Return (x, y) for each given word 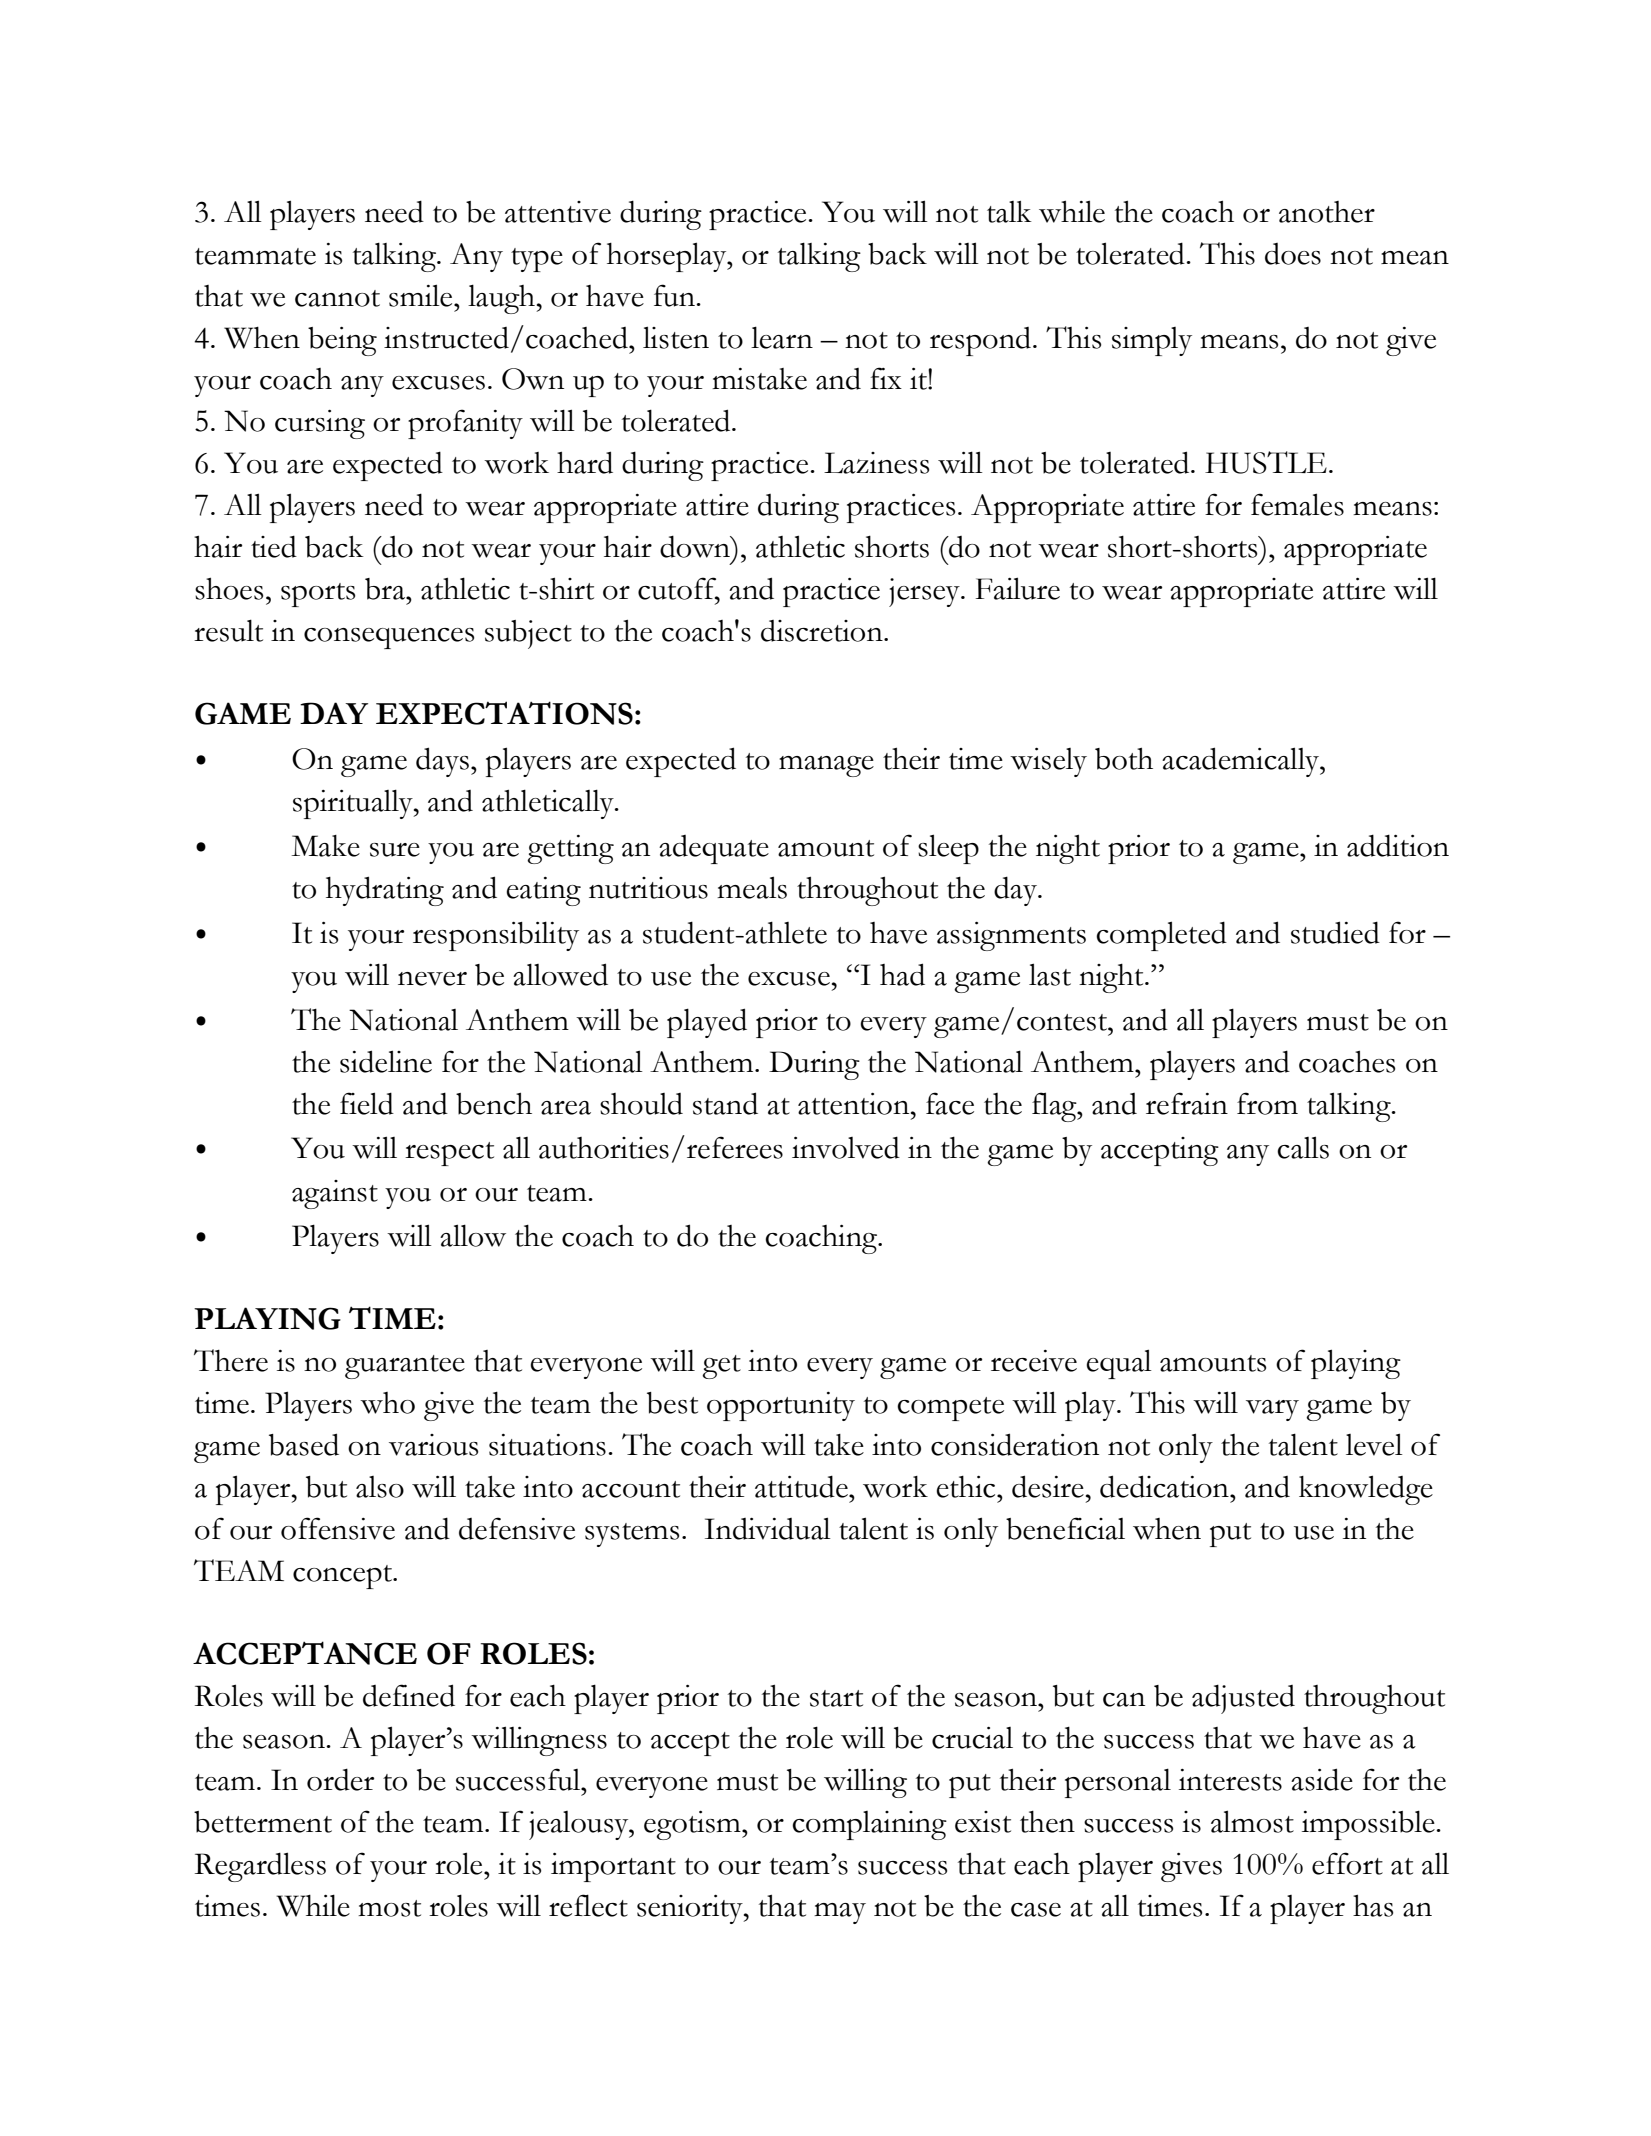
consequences (389, 638)
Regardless (260, 1867)
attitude (802, 1486)
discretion (823, 631)
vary (1272, 1410)
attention (855, 1104)
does (1293, 254)
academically (1241, 762)
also (380, 1487)
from (1267, 1103)
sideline (386, 1061)
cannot (337, 298)
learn (782, 337)
